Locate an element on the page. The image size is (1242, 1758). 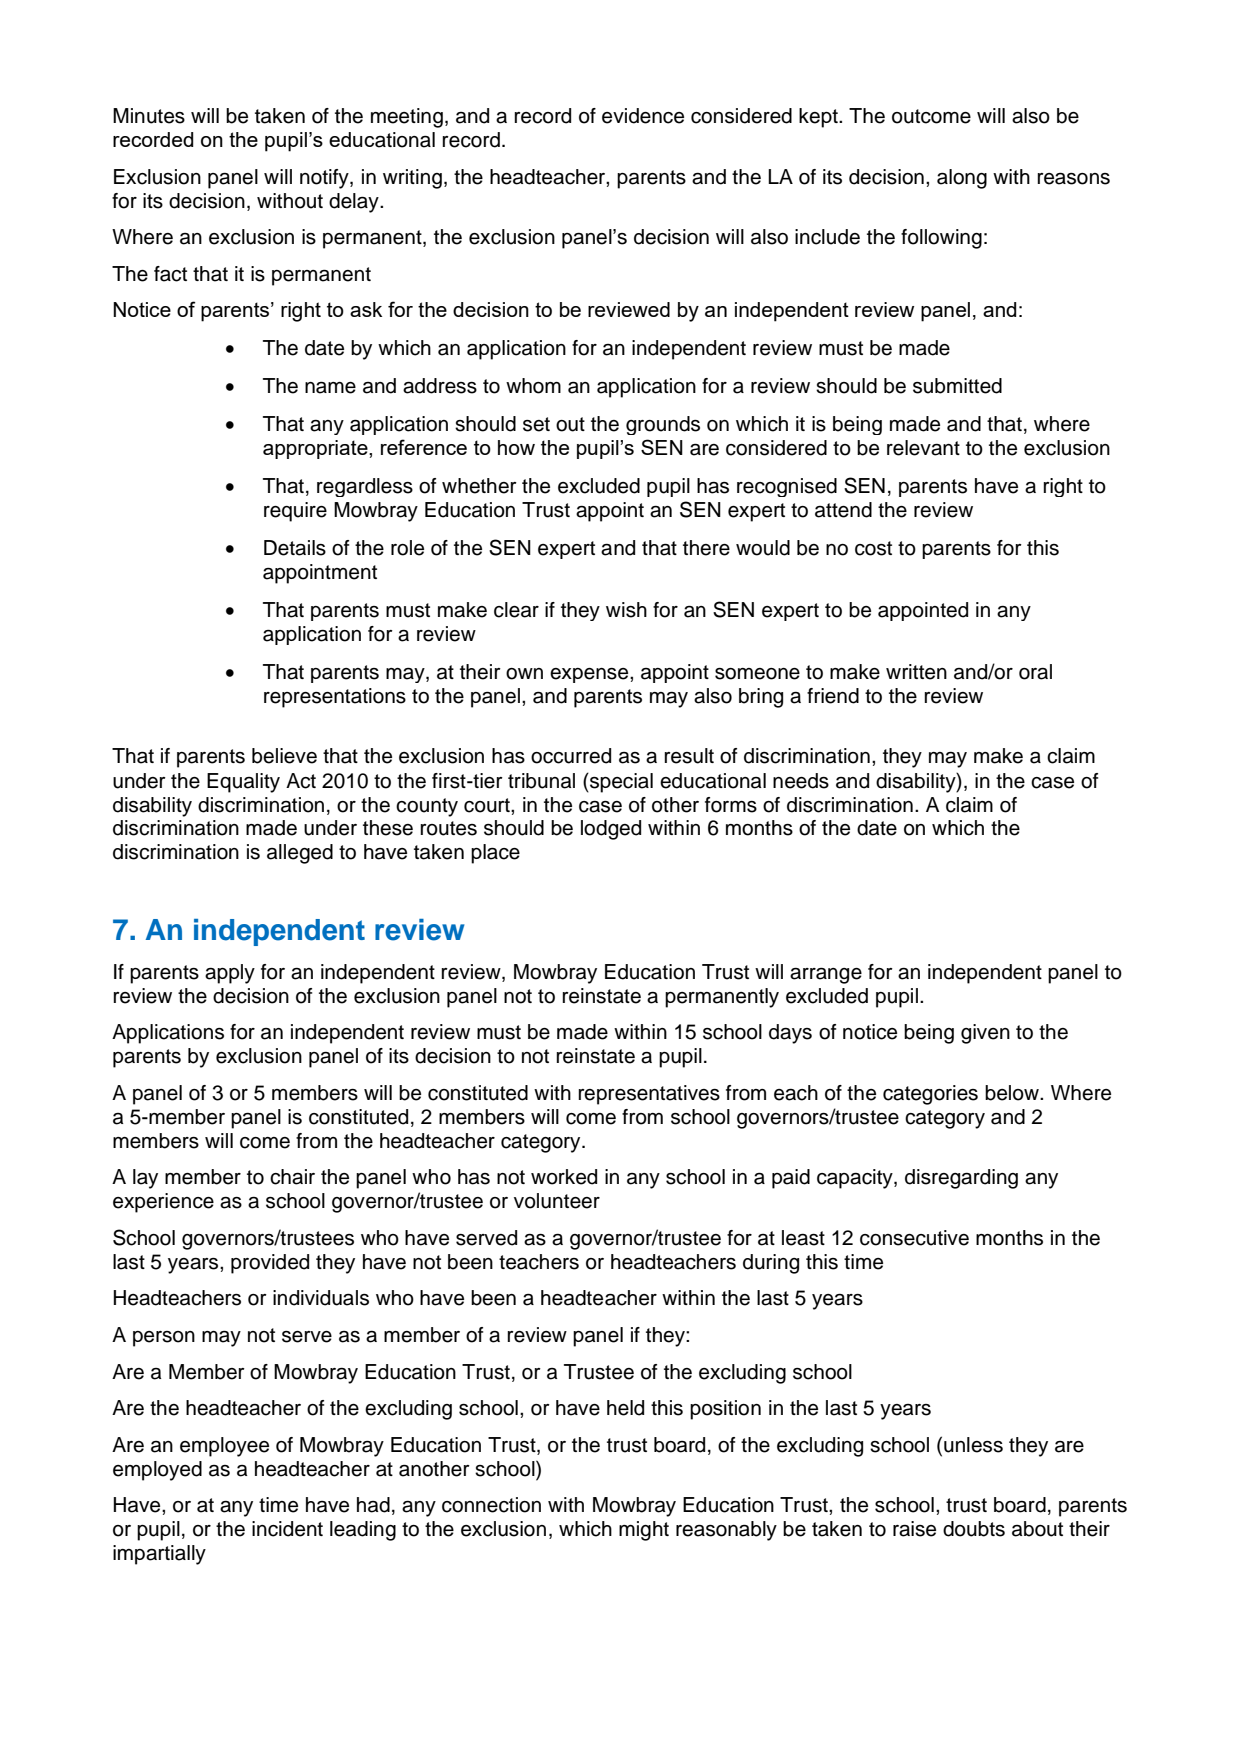
evidence is located at coordinates (643, 116).
